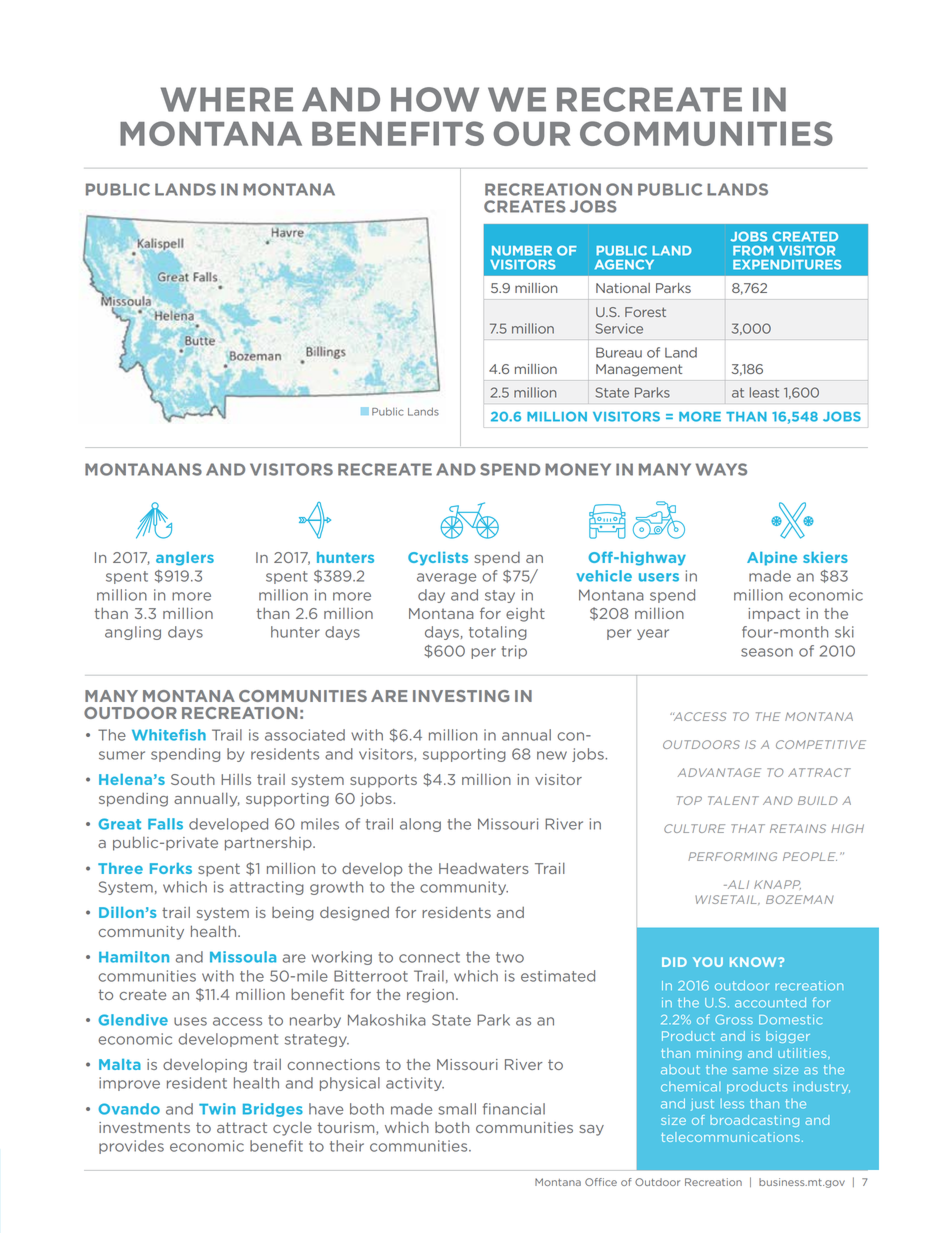 This document has width=952, height=1233. What do you see at coordinates (457, 1109) in the document?
I see `small` at bounding box center [457, 1109].
